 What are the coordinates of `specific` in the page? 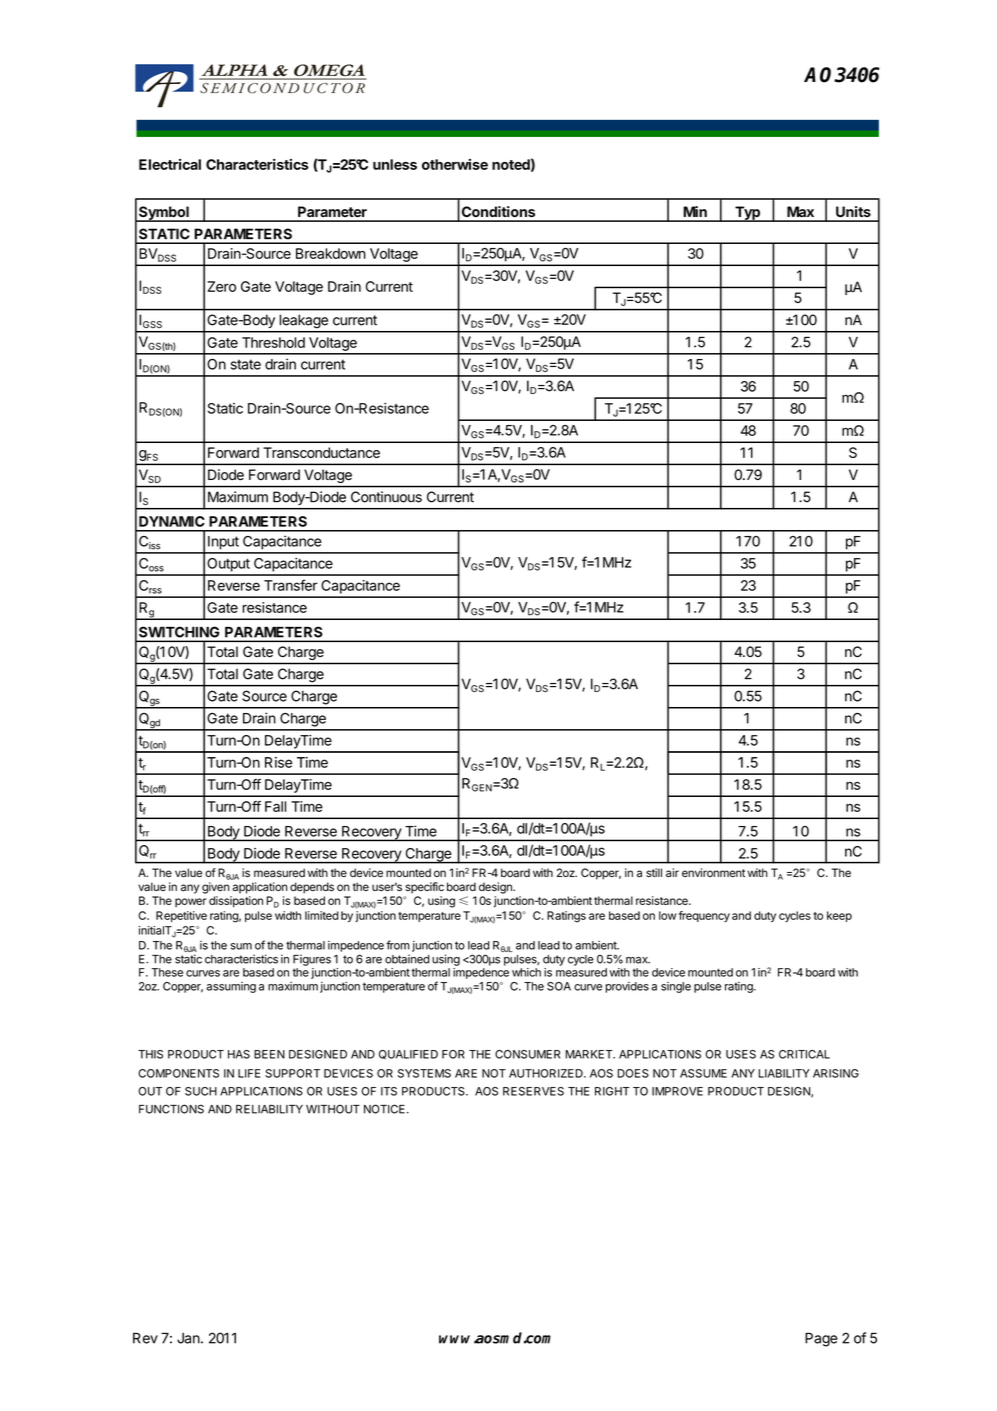 It's located at (424, 888).
